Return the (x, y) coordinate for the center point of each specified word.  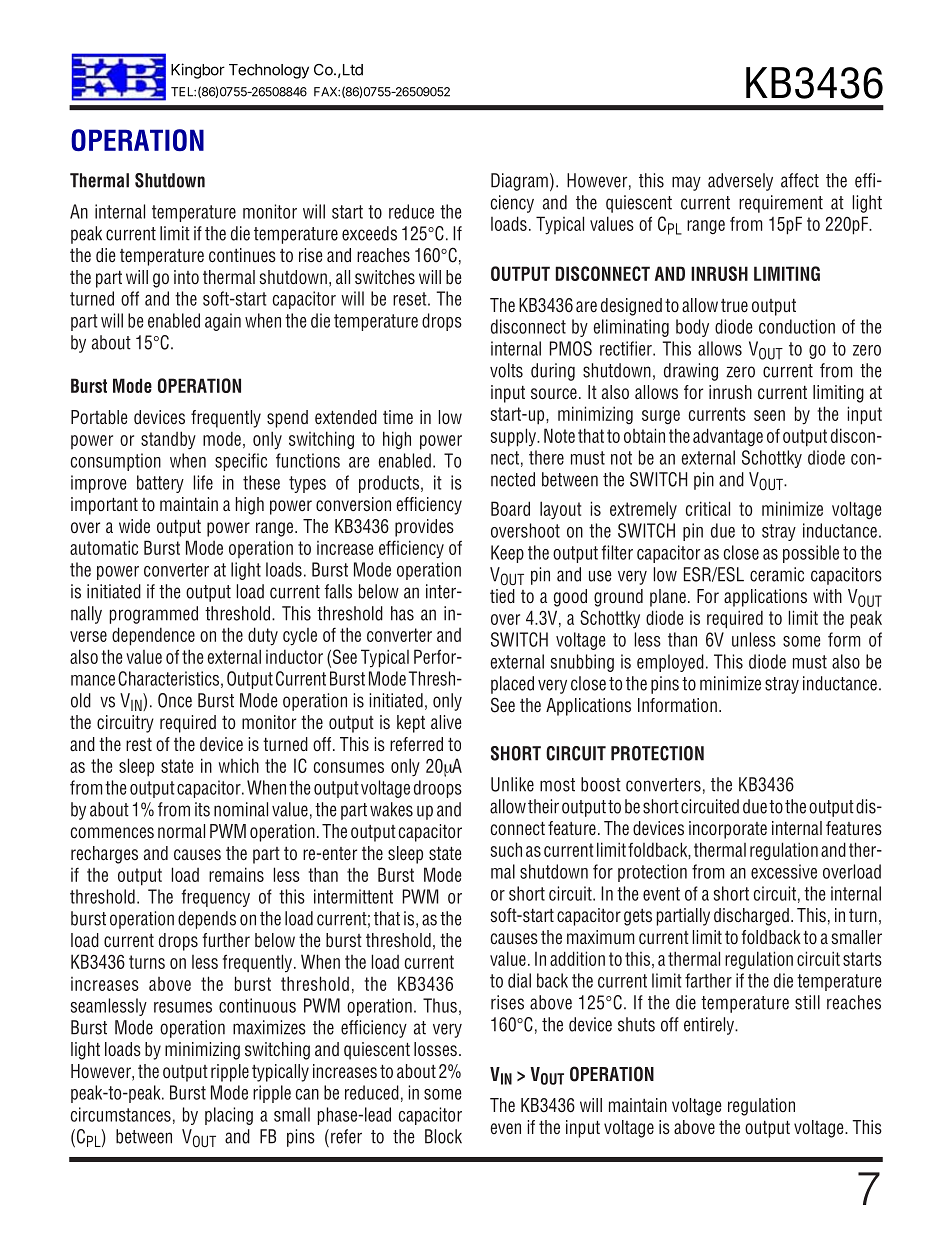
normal (181, 831)
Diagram (519, 182)
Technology (269, 71)
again (223, 322)
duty (263, 636)
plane (668, 598)
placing (229, 1116)
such (506, 849)
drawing (691, 372)
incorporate (728, 830)
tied (502, 596)
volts (506, 370)
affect (800, 180)
